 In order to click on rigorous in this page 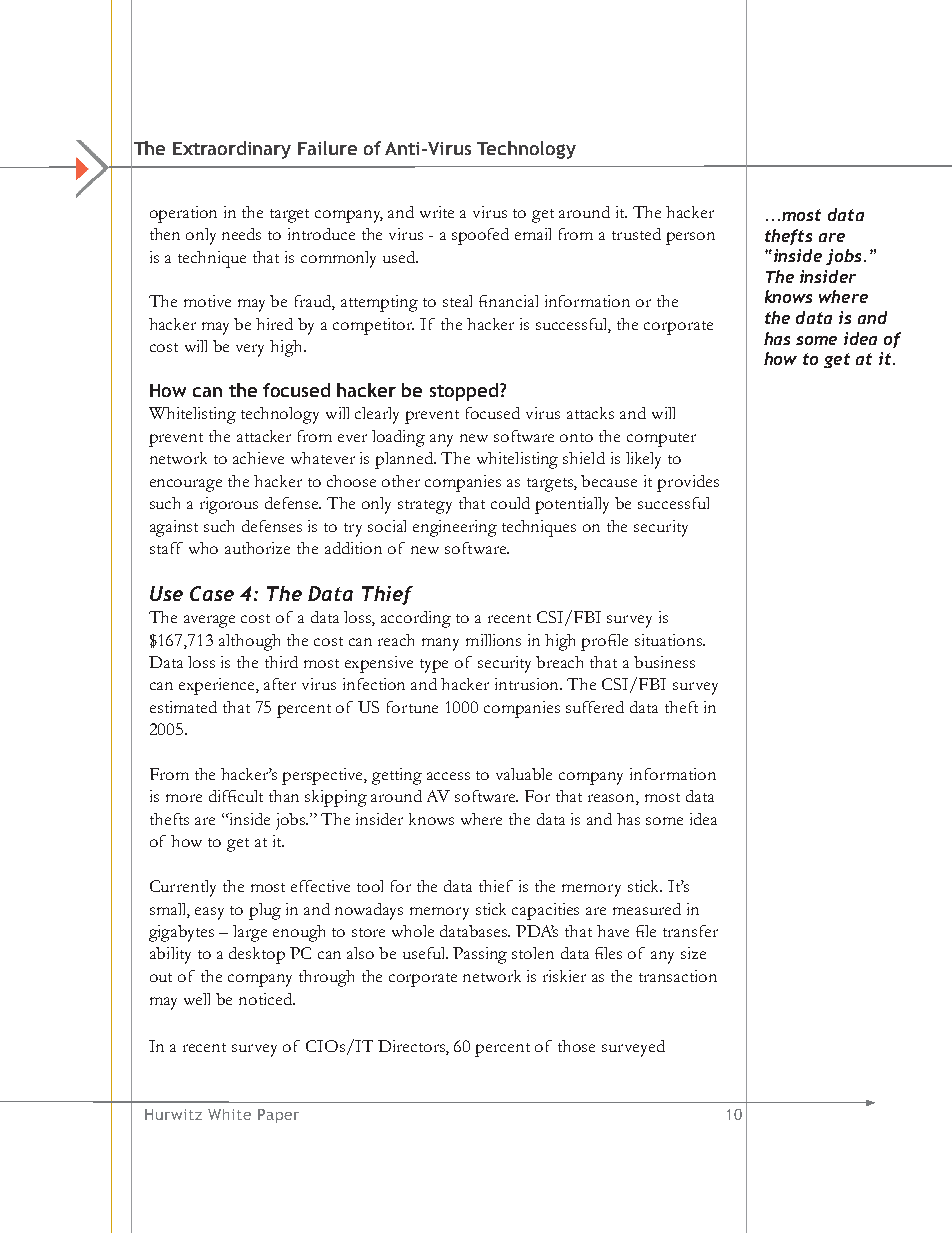, I will do `click(229, 505)`.
